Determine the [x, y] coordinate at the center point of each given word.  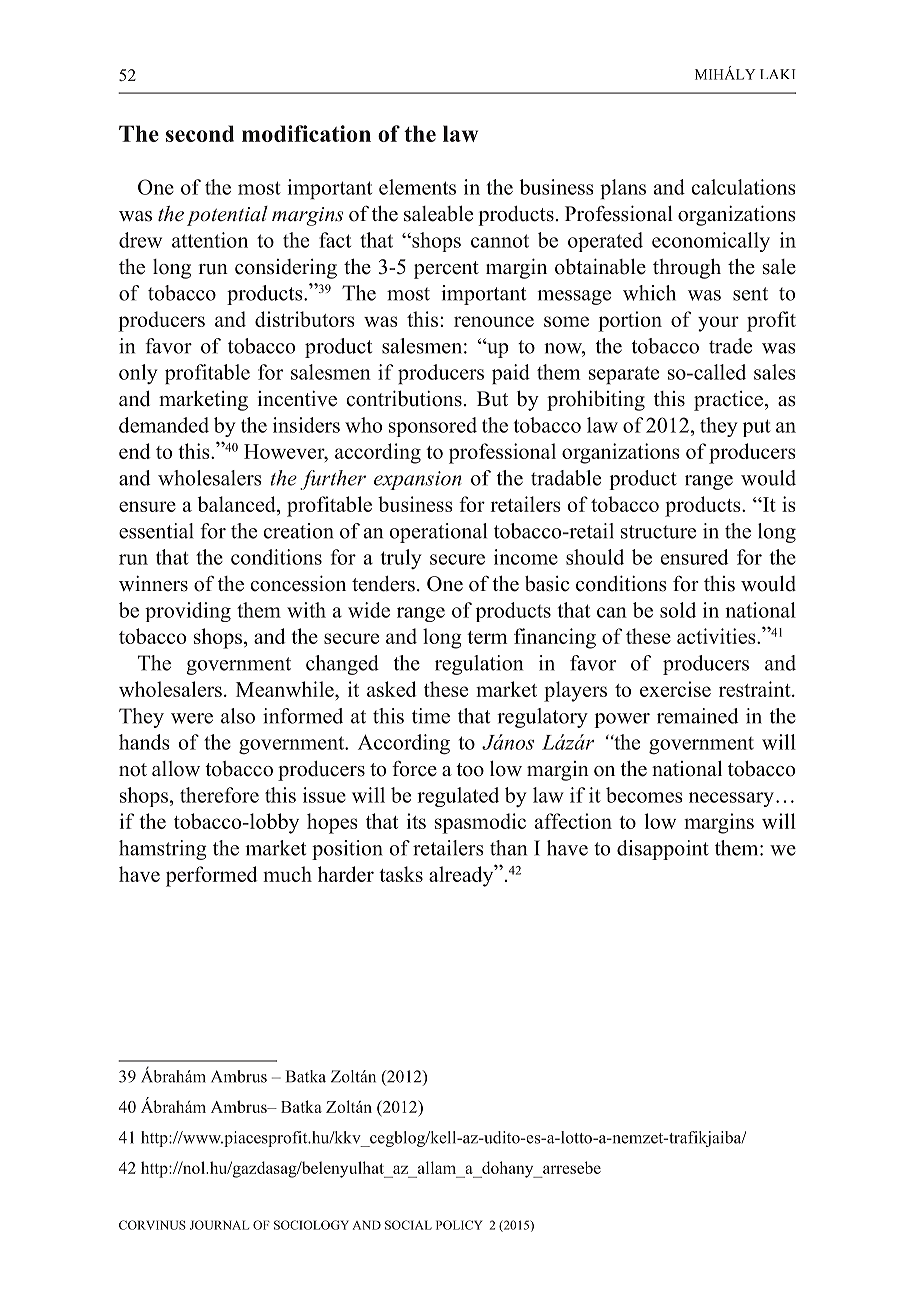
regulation [479, 665]
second [200, 133]
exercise [675, 689]
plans [623, 189]
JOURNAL [219, 1225]
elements [417, 187]
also [238, 716]
